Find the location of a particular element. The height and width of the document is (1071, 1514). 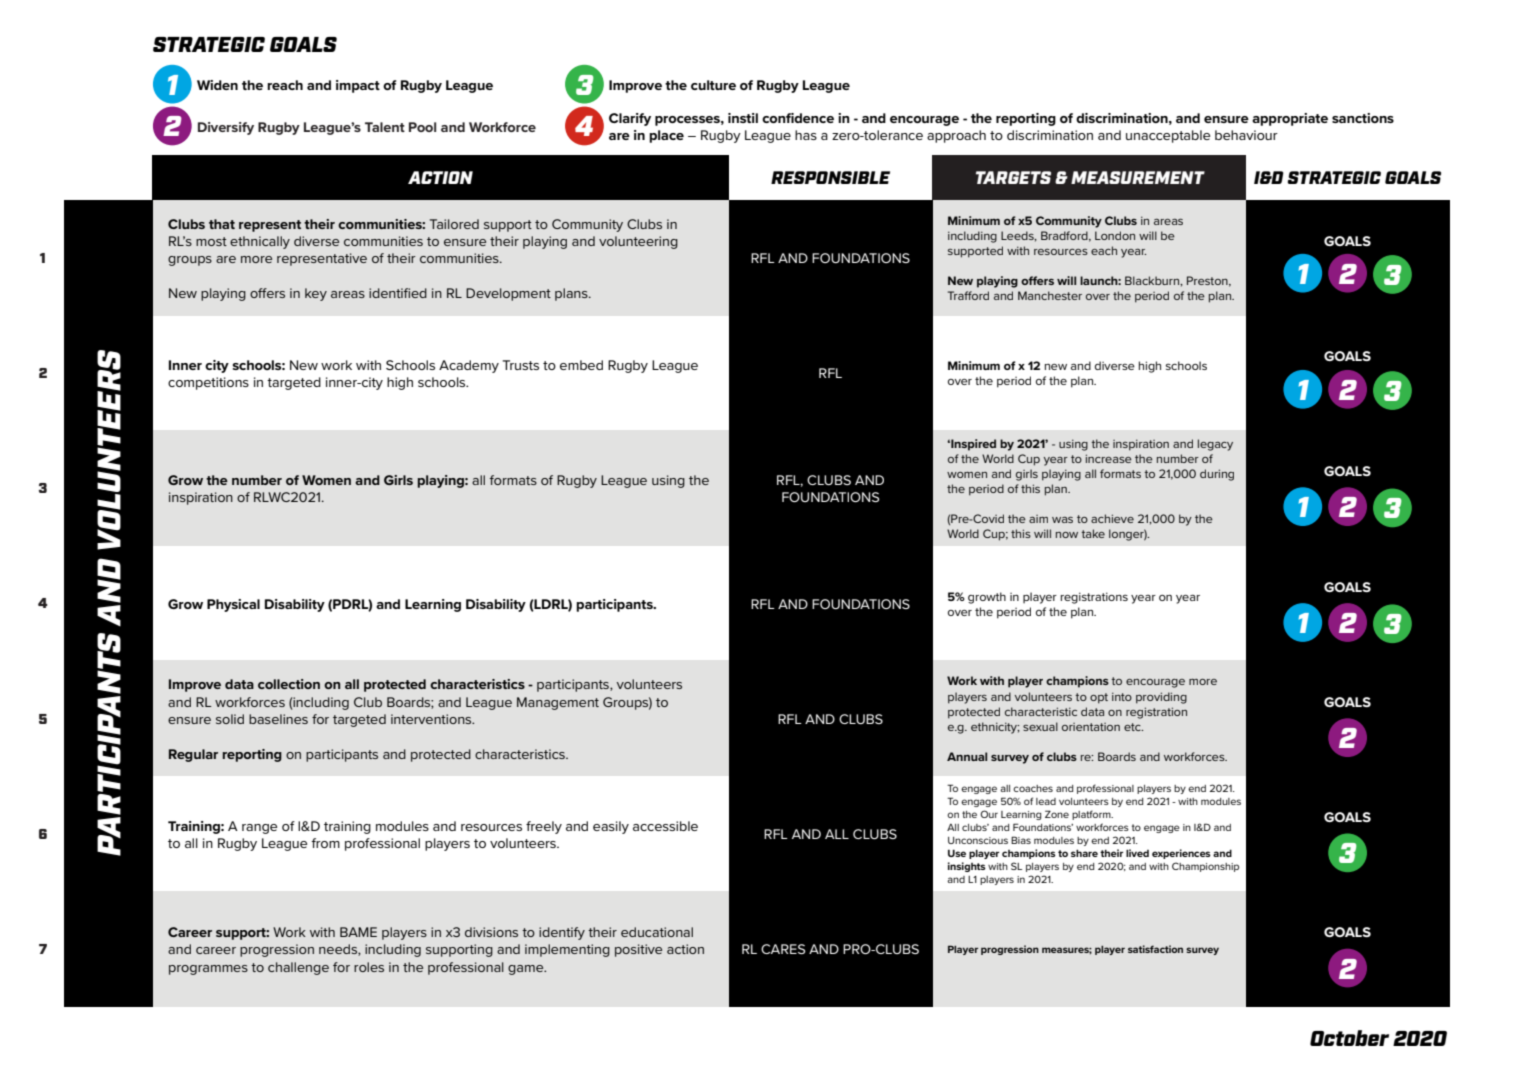

legacy is located at coordinates (1215, 445).
